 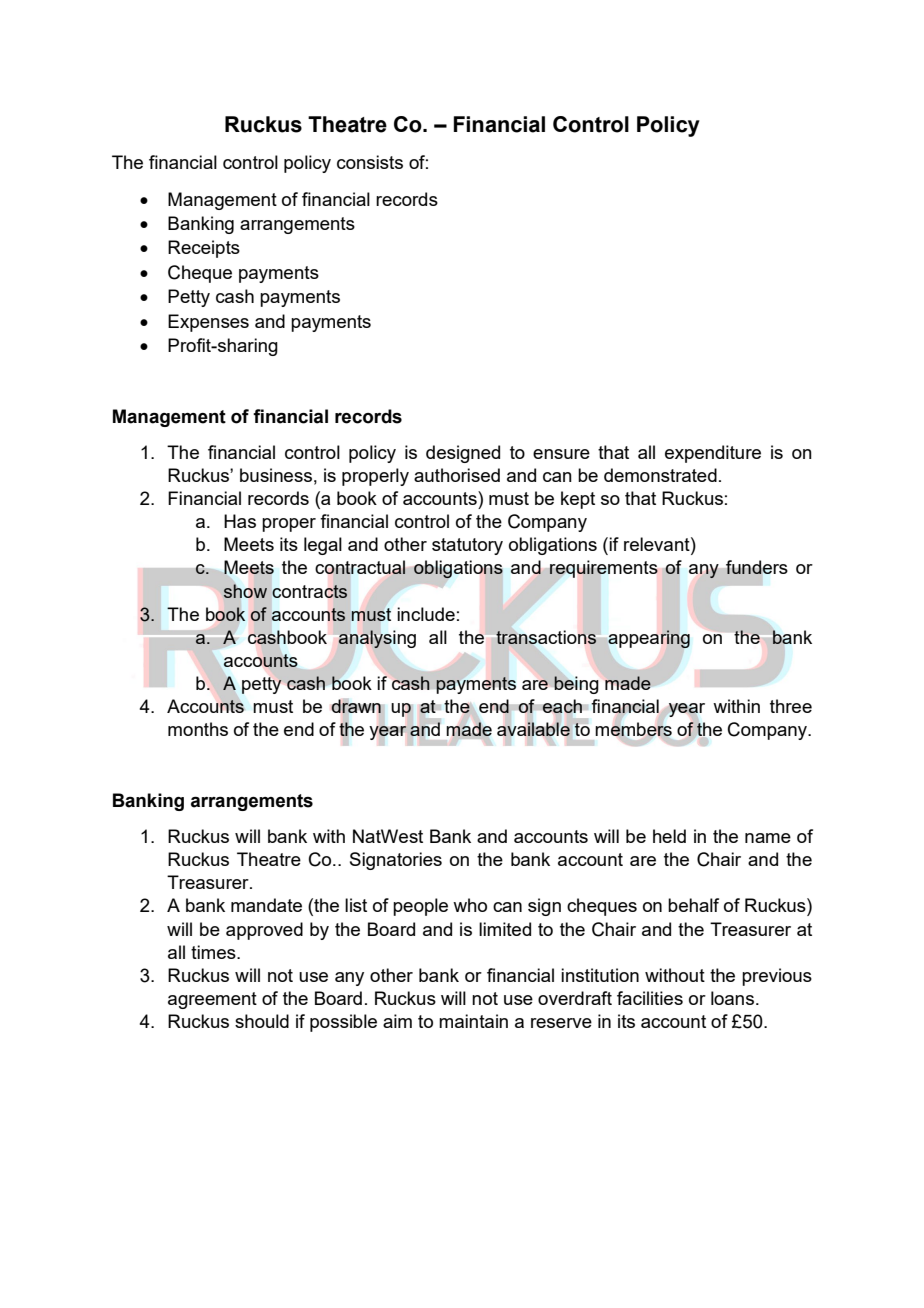 What do you see at coordinates (245, 590) in the document?
I see `show` at bounding box center [245, 590].
